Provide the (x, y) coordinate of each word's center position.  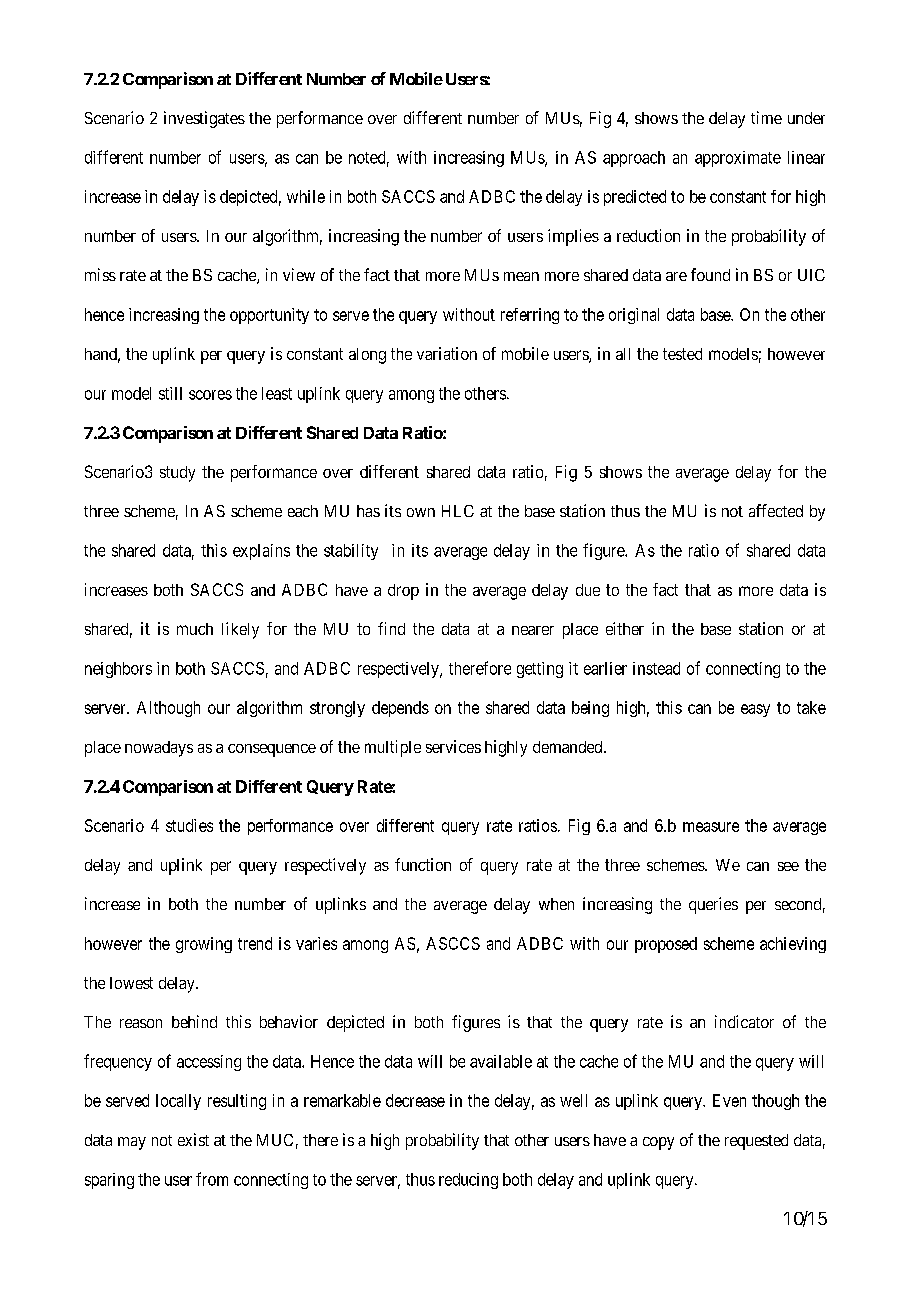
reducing (468, 1181)
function (423, 864)
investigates (204, 119)
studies (189, 825)
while (306, 196)
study (177, 474)
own (421, 512)
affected (776, 510)
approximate (738, 159)
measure (711, 827)
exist (193, 1139)
